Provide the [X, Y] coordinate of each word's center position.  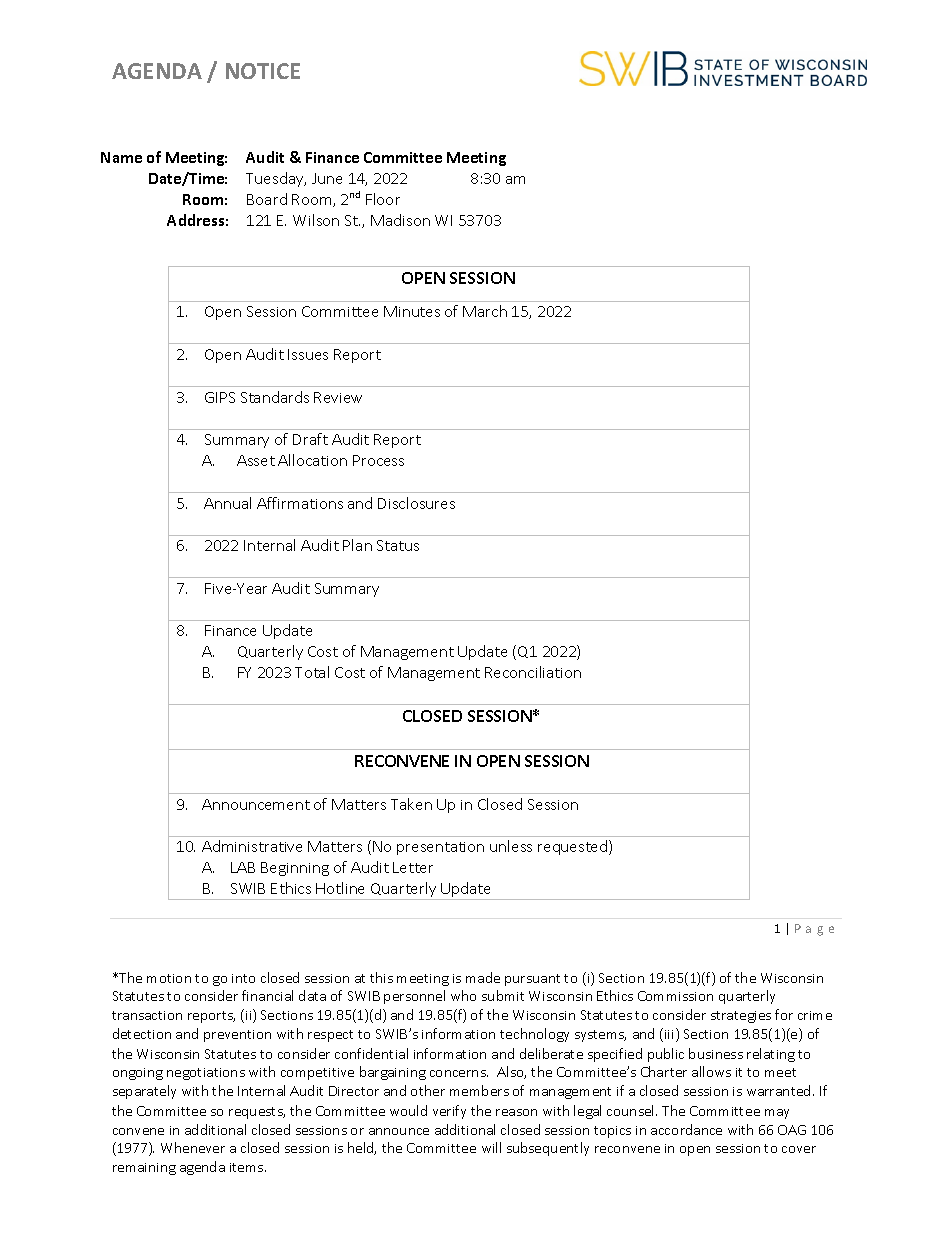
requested [574, 847]
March [485, 311]
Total [312, 672]
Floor [383, 199]
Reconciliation [533, 672]
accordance [686, 1129]
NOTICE [263, 71]
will [491, 1147]
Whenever [193, 1147]
